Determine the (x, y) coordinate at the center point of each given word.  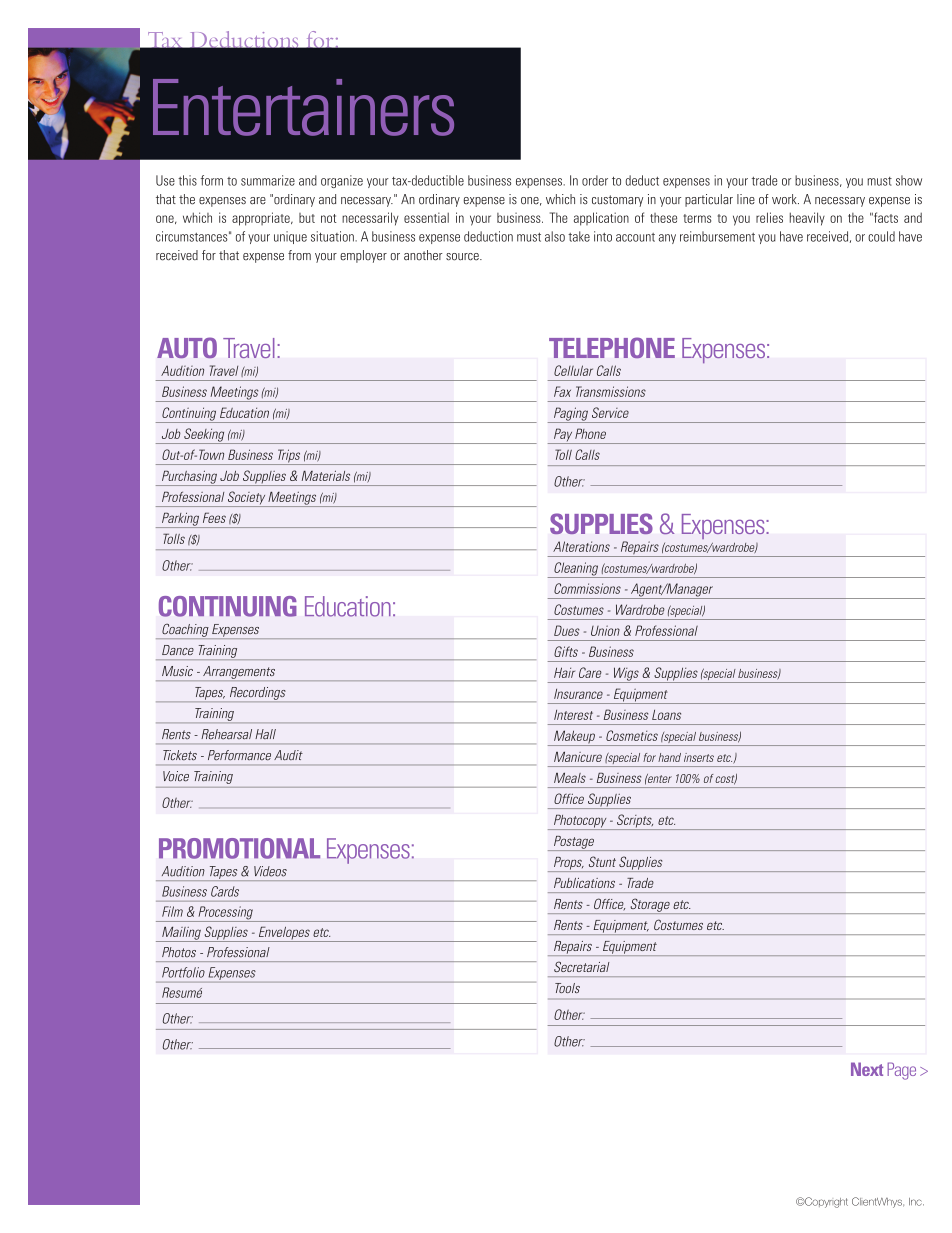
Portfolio (183, 972)
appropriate (262, 219)
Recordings (257, 694)
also (555, 236)
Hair (564, 672)
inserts (699, 757)
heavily (807, 219)
